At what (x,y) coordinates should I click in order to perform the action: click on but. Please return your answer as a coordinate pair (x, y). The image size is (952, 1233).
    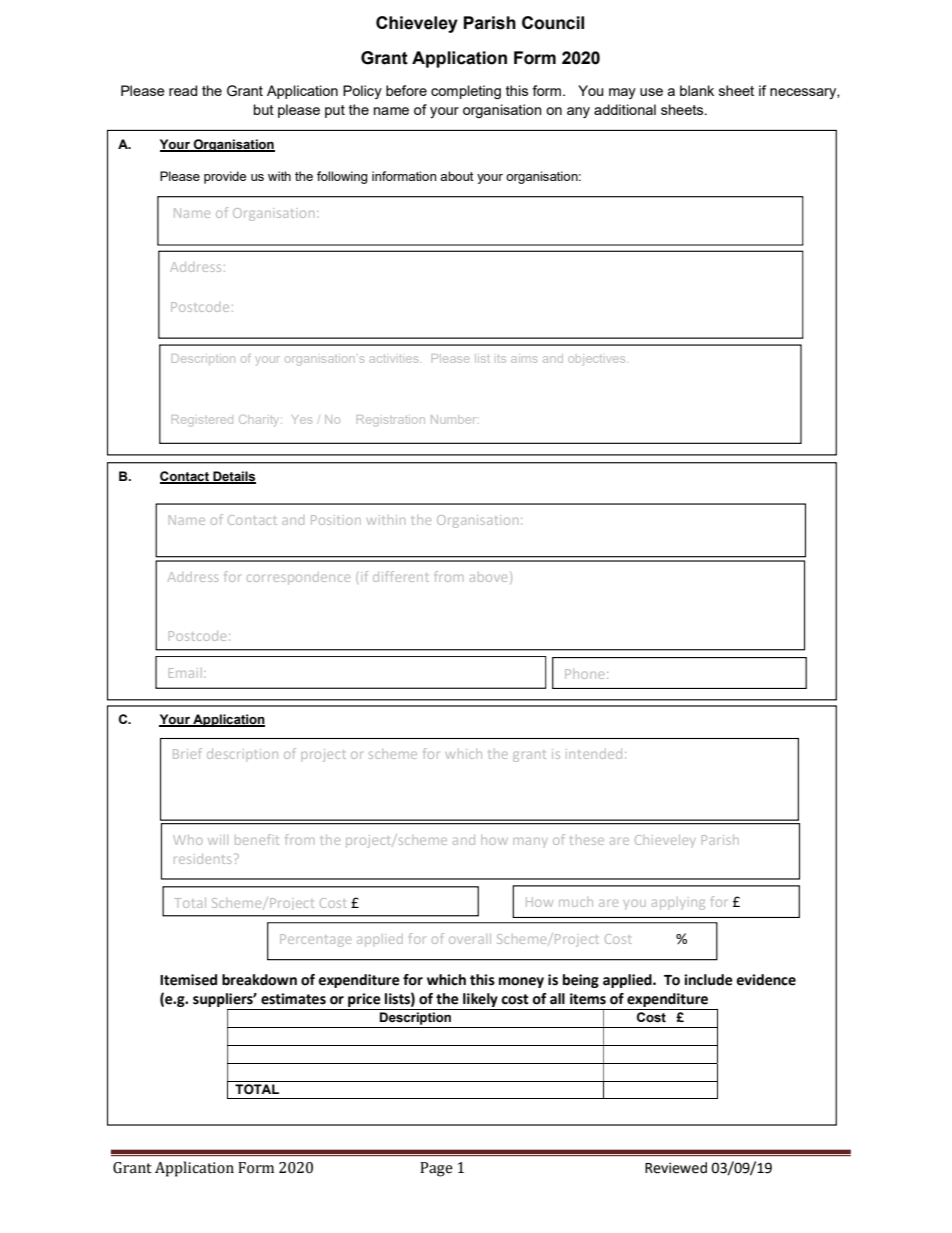
    Looking at the image, I should click on (264, 109).
